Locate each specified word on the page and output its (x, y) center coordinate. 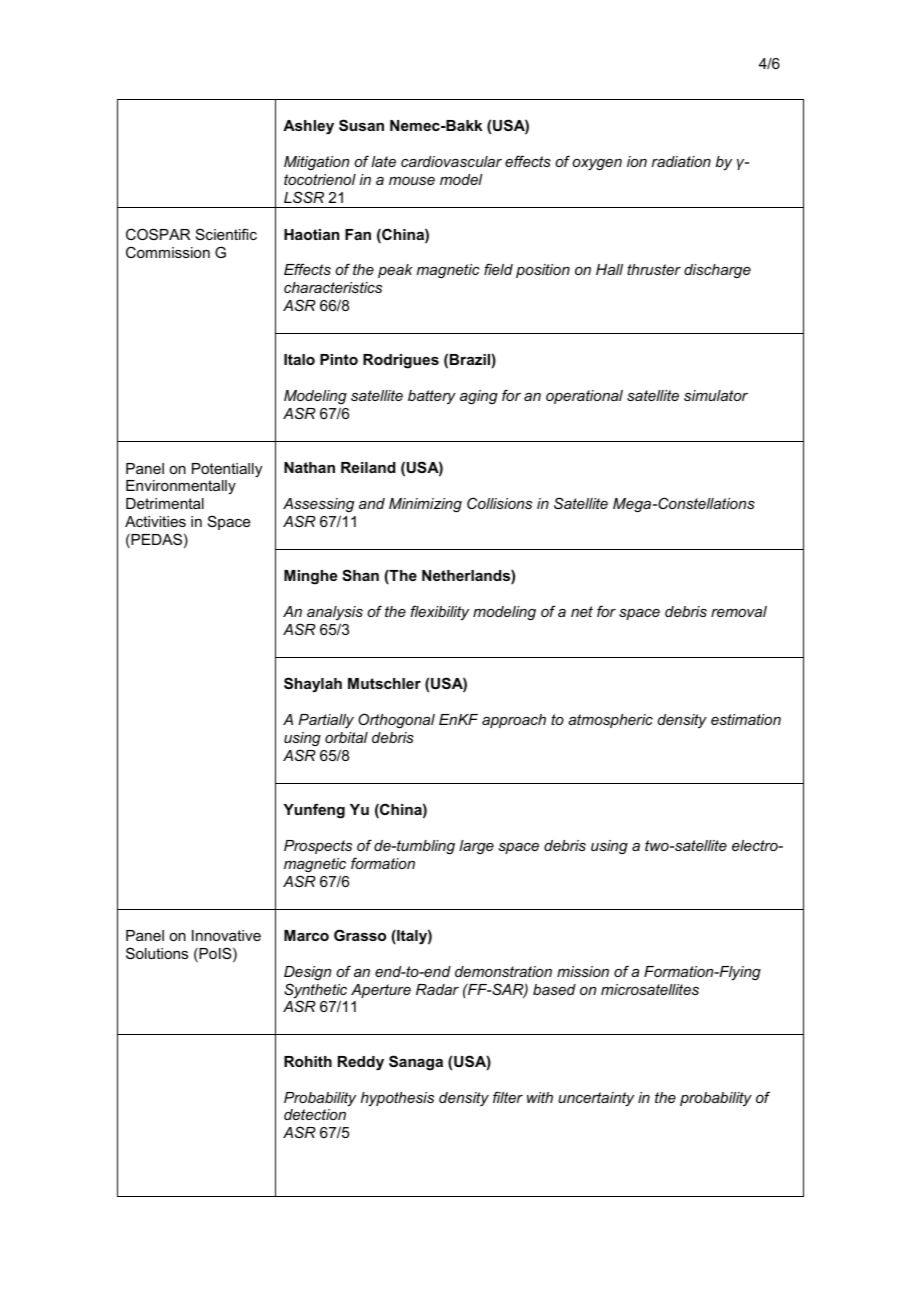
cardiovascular (451, 161)
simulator (716, 395)
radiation (681, 161)
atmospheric (610, 721)
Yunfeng (314, 811)
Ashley (308, 127)
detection (315, 1114)
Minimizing (425, 505)
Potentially (227, 470)
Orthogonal (396, 720)
